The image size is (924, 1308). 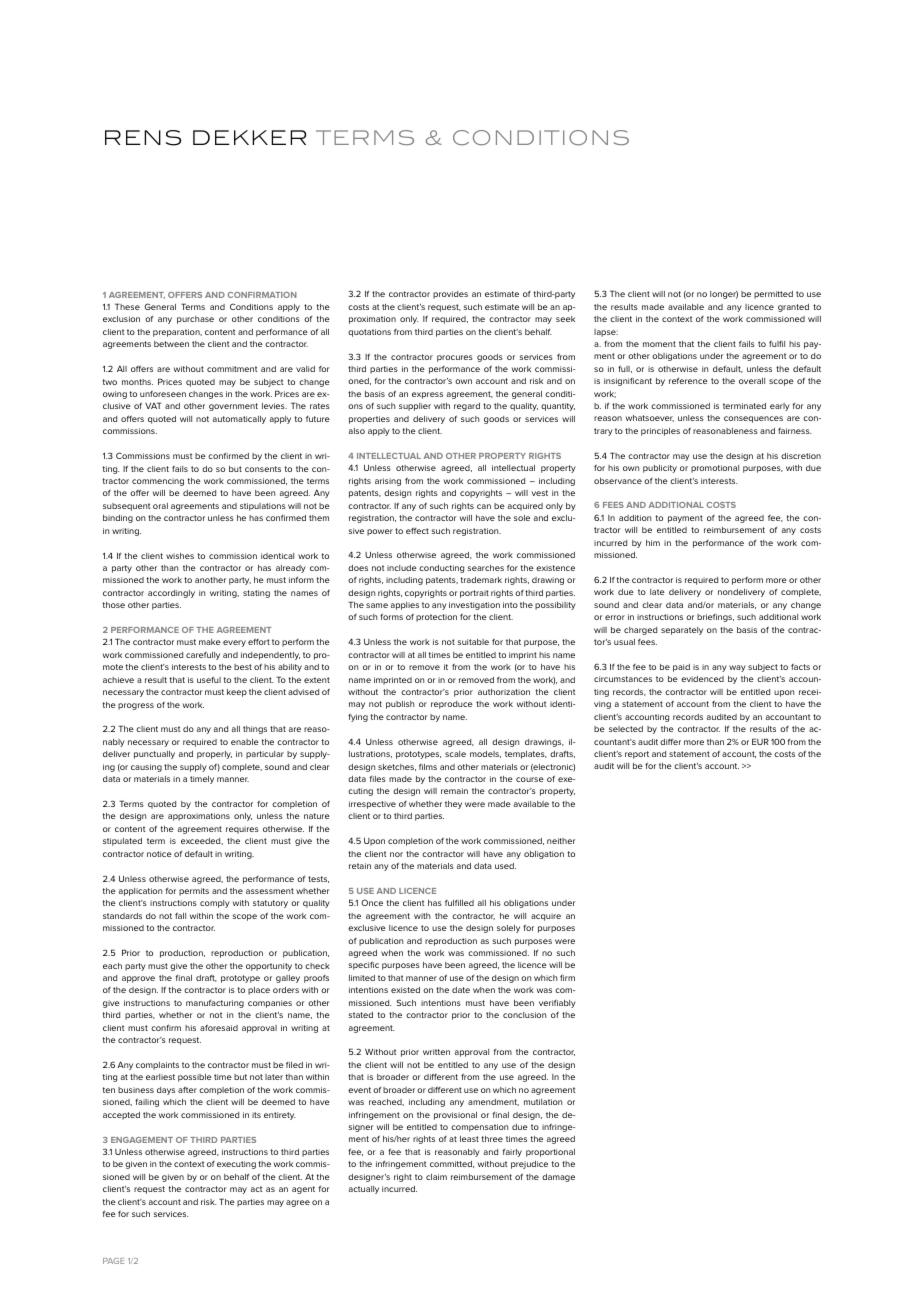 I want to click on used, so click(x=505, y=866).
